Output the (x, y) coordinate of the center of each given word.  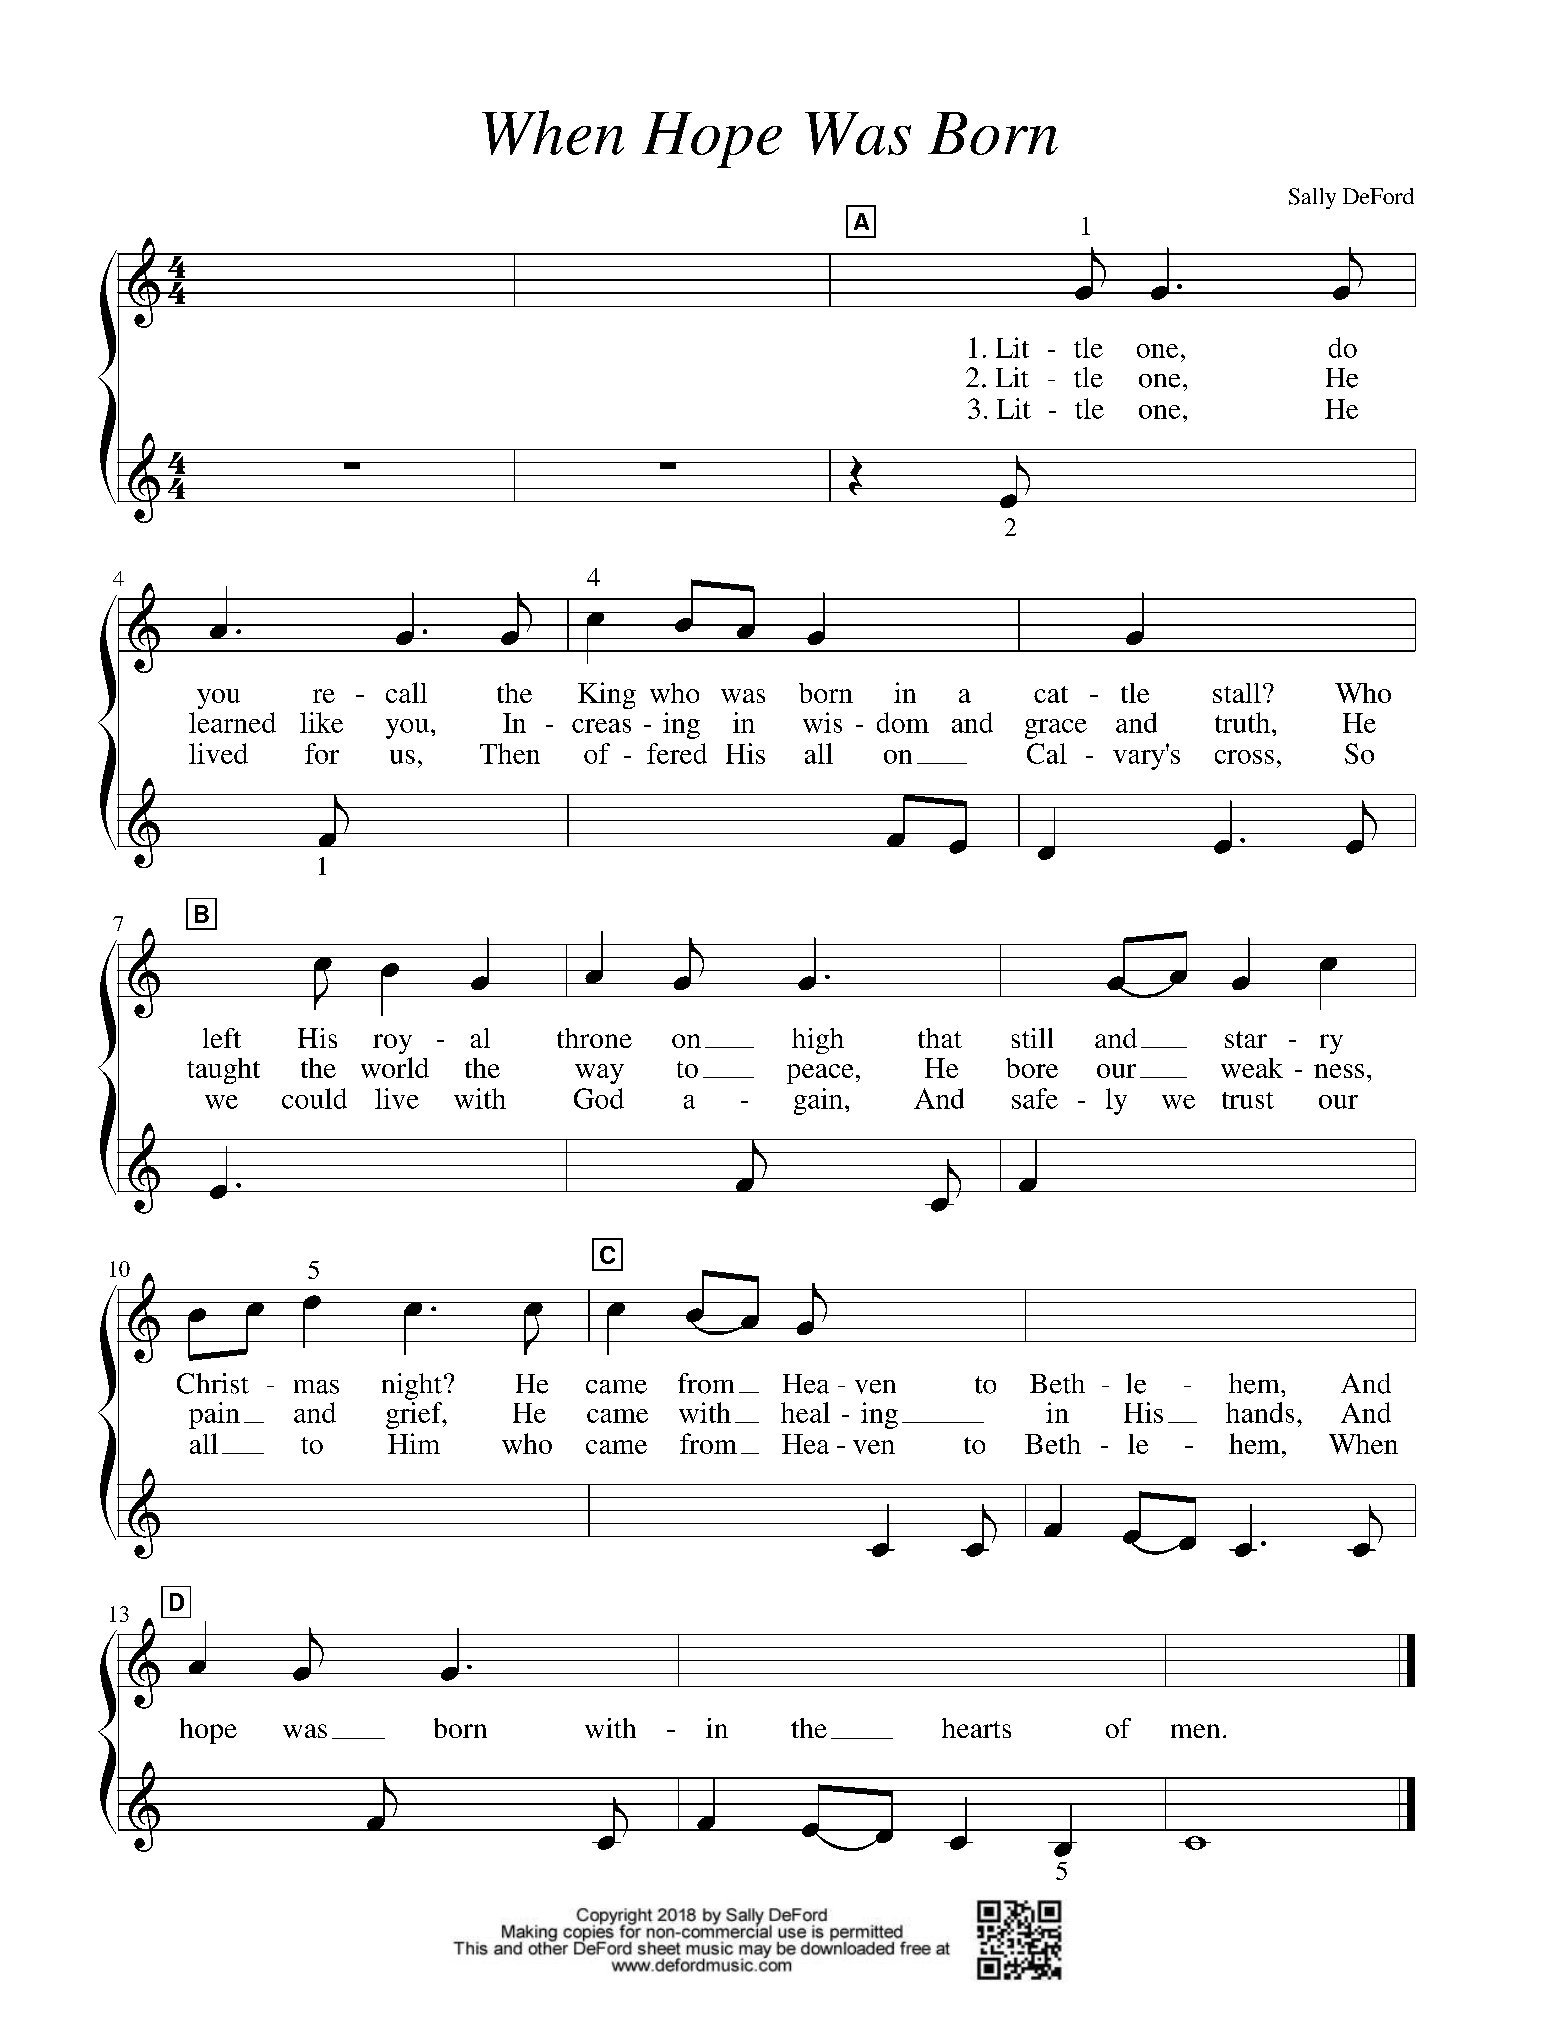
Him (414, 1443)
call (406, 692)
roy (392, 1044)
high (818, 1041)
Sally (1312, 198)
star (1246, 1039)
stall (1237, 693)
